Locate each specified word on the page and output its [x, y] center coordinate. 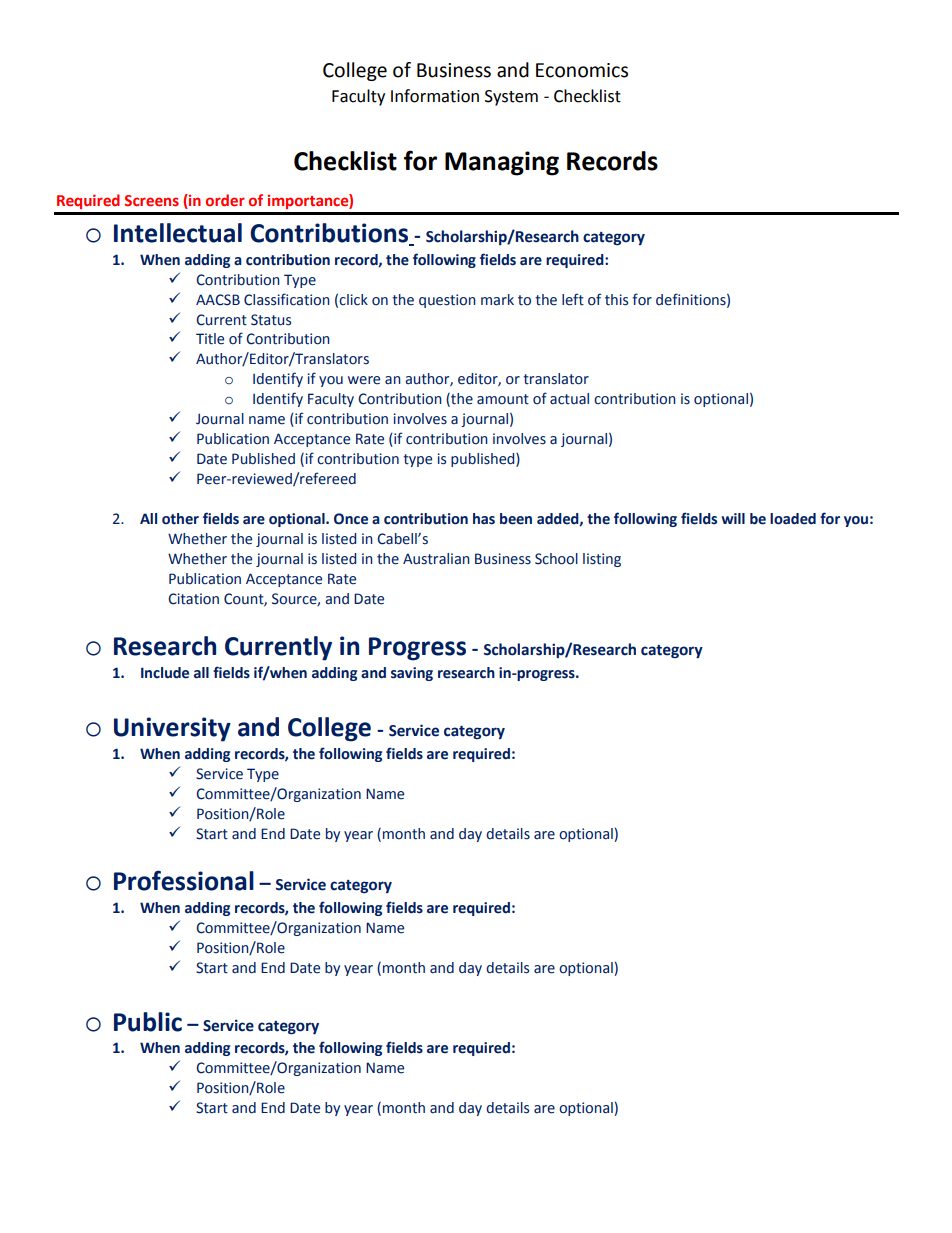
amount [503, 399]
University [172, 729]
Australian [436, 558]
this [616, 300]
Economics [582, 70]
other [180, 519]
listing [602, 560]
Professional [184, 880]
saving [412, 674]
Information [435, 96]
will [733, 518]
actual [569, 399]
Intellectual [178, 233]
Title [210, 339]
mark [497, 299]
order [225, 200]
